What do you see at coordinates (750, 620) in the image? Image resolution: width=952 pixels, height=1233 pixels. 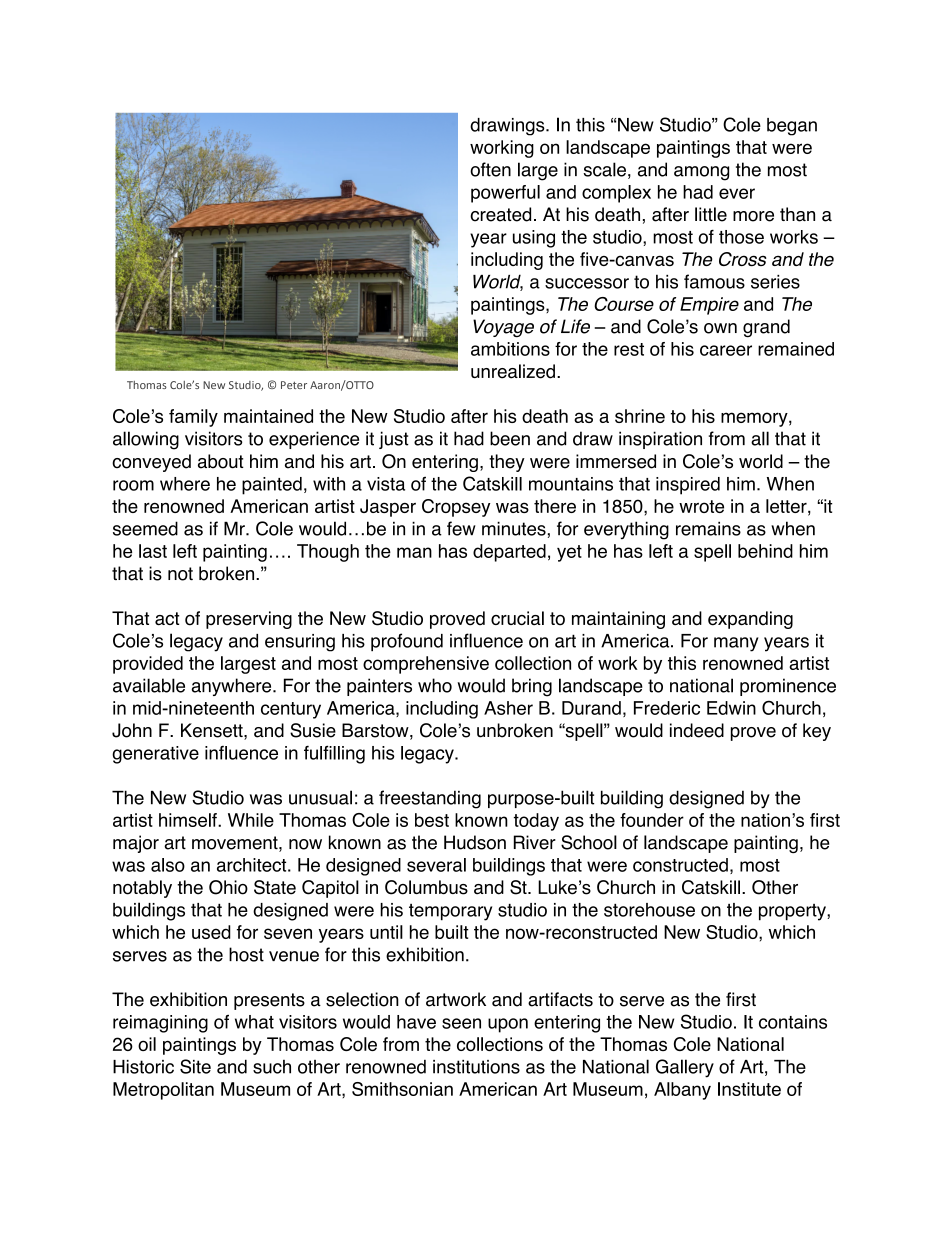 I see `expanding` at bounding box center [750, 620].
